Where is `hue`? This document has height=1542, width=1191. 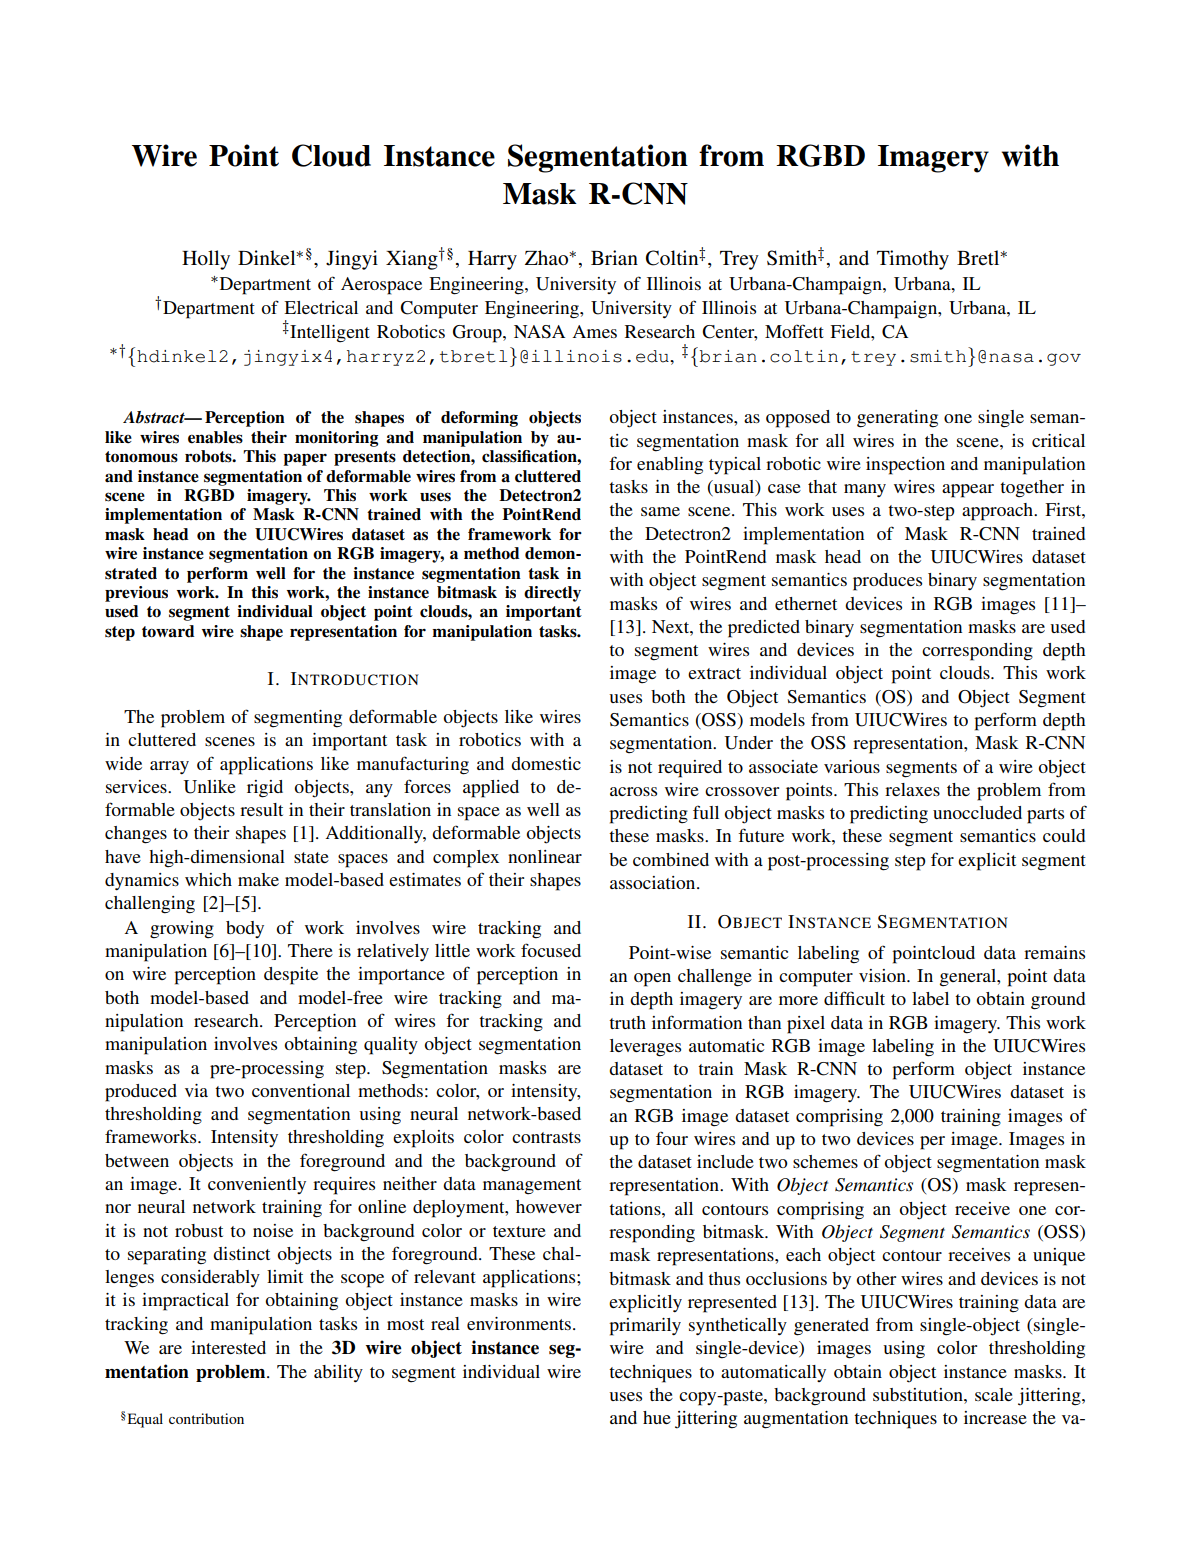 hue is located at coordinates (657, 1417).
